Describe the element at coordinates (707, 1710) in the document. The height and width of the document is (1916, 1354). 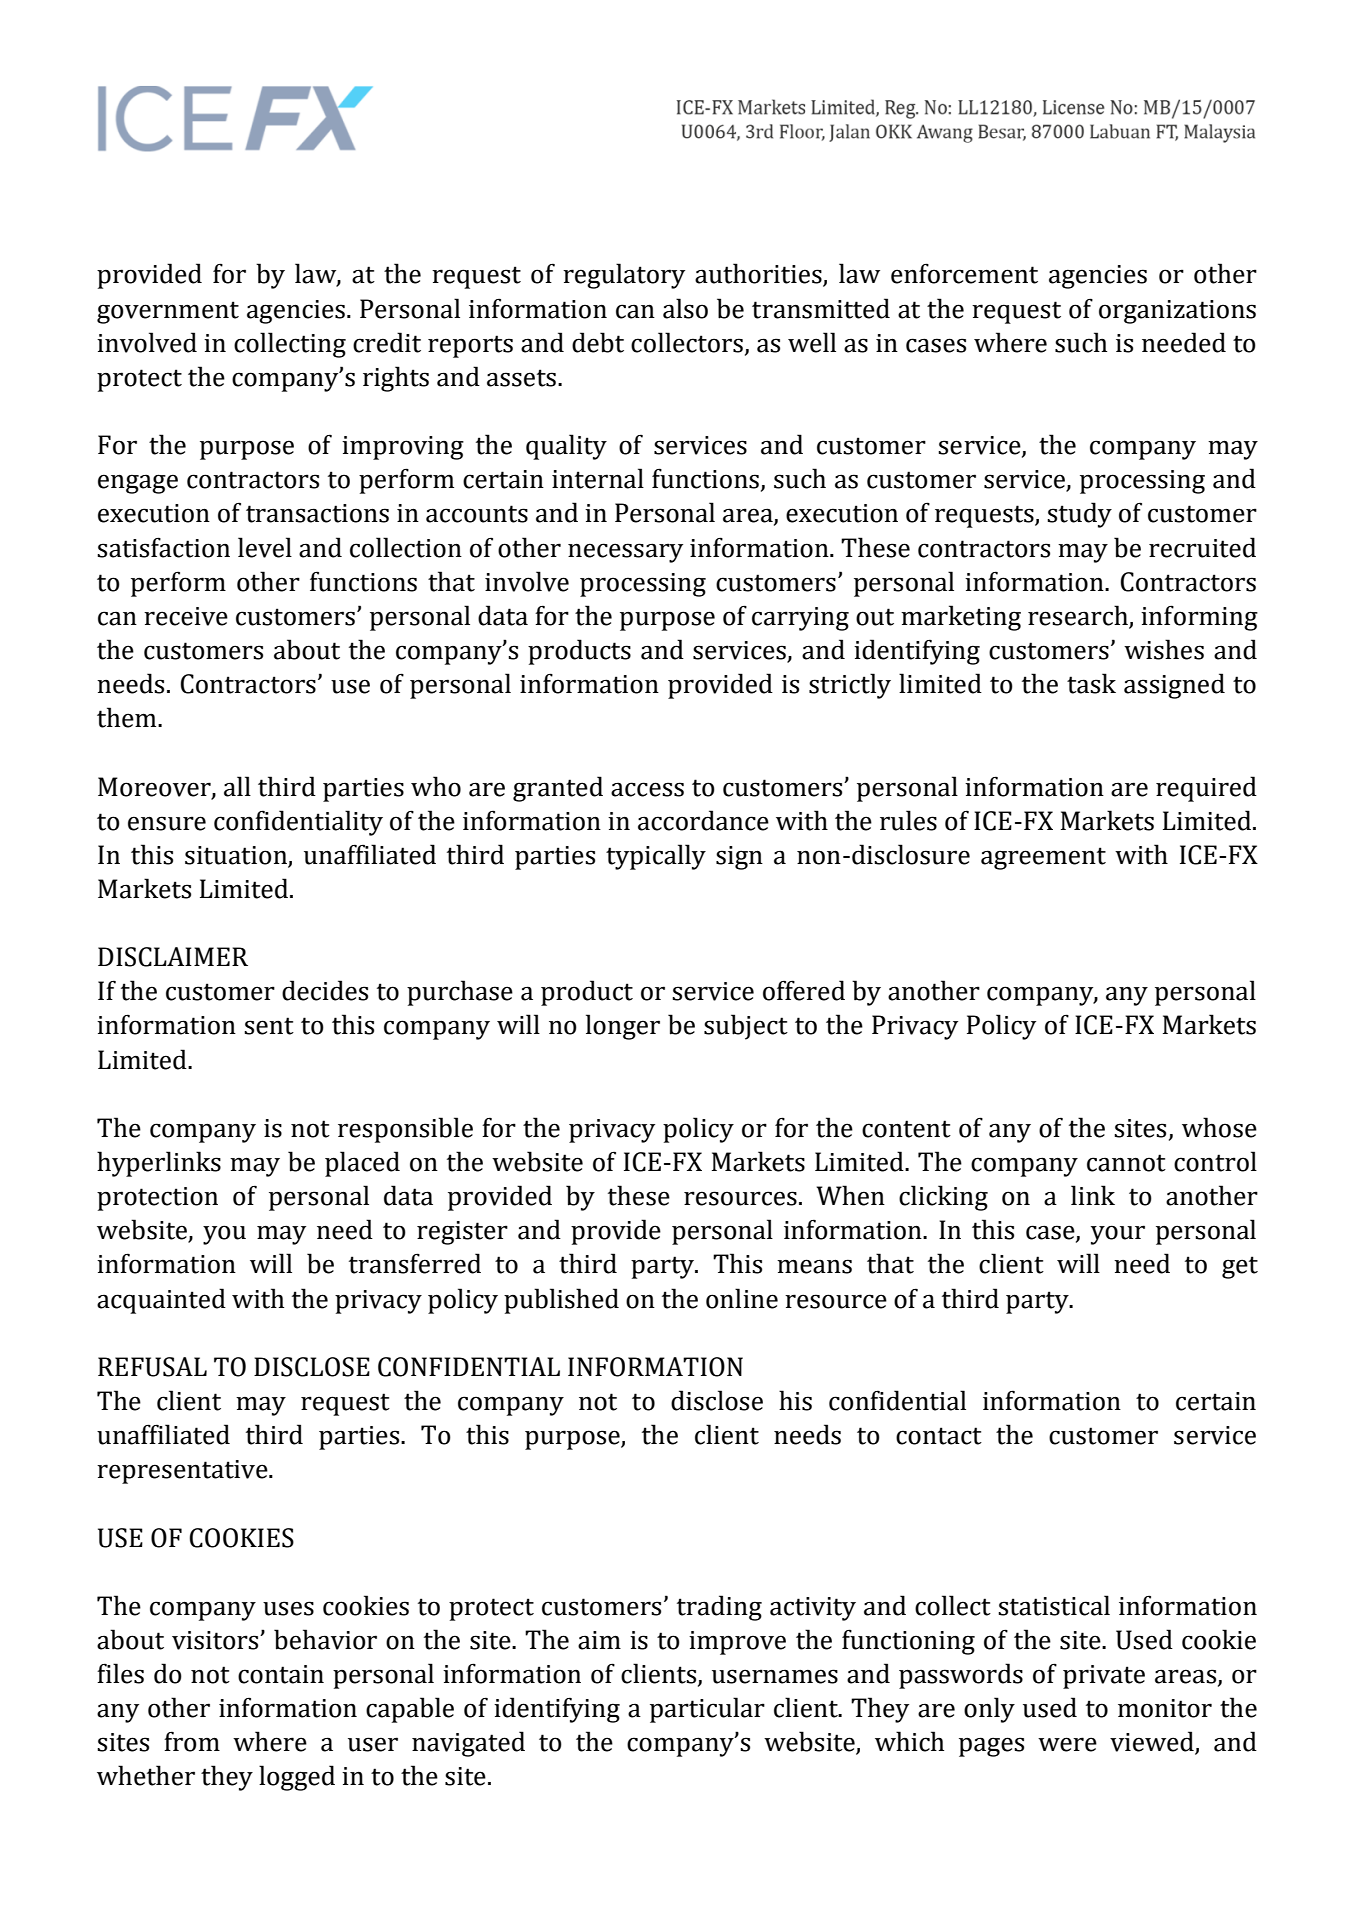
I see `particular` at that location.
